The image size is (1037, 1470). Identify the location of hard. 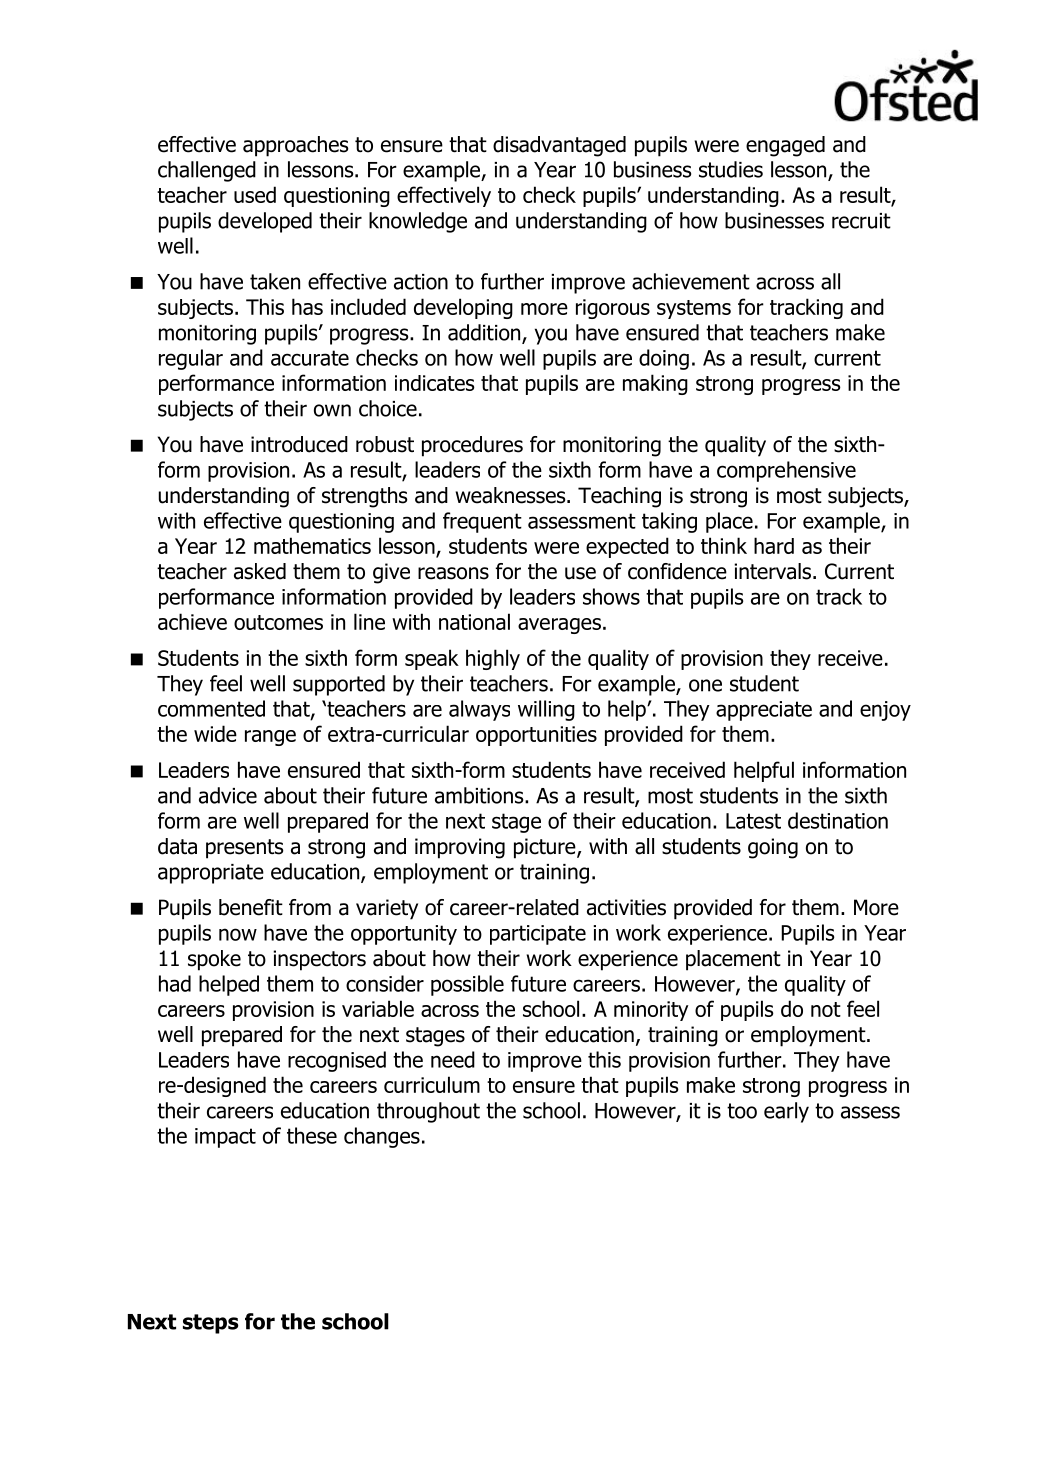
(774, 545).
